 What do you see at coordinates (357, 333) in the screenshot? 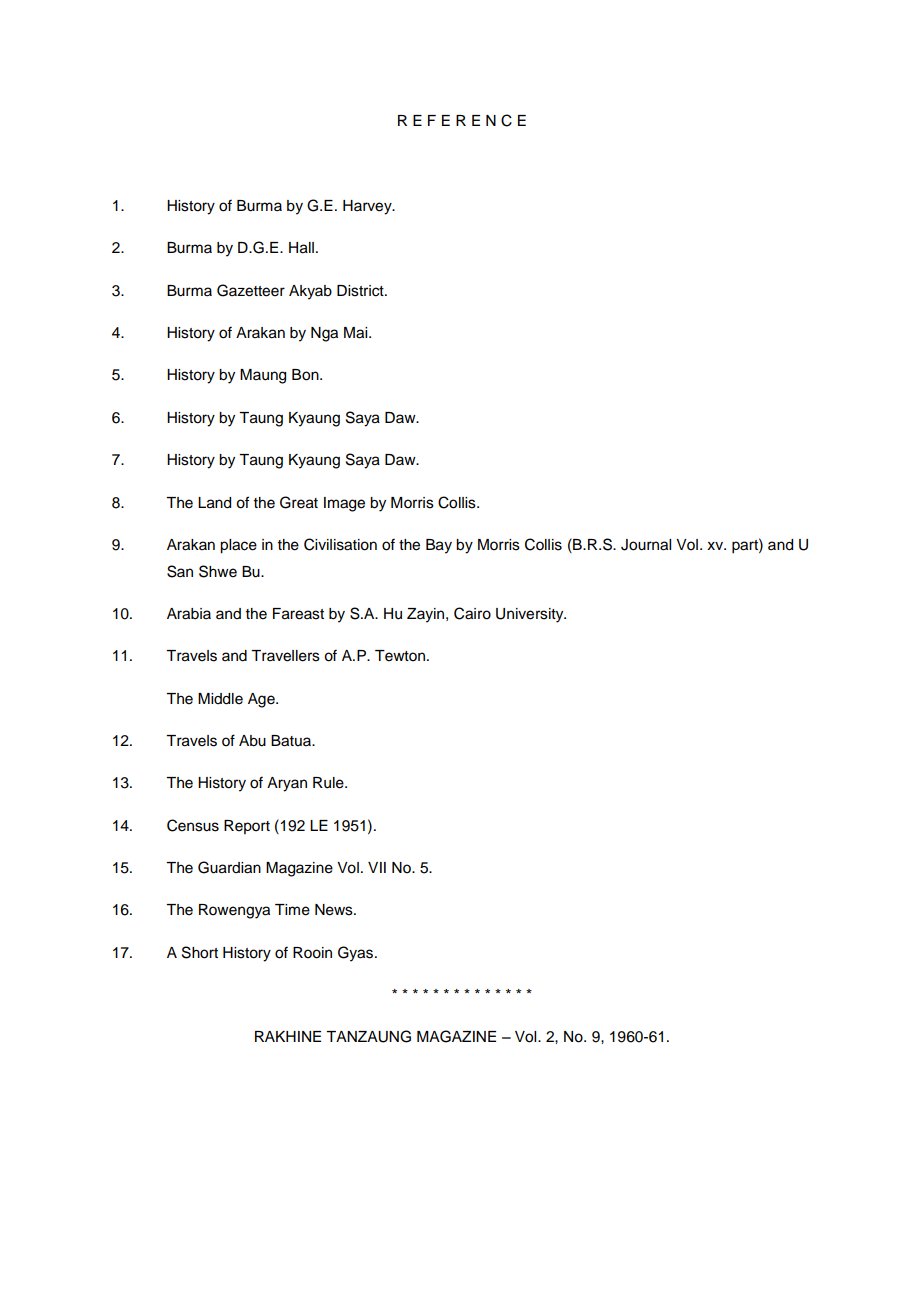
I see `Mai` at bounding box center [357, 333].
